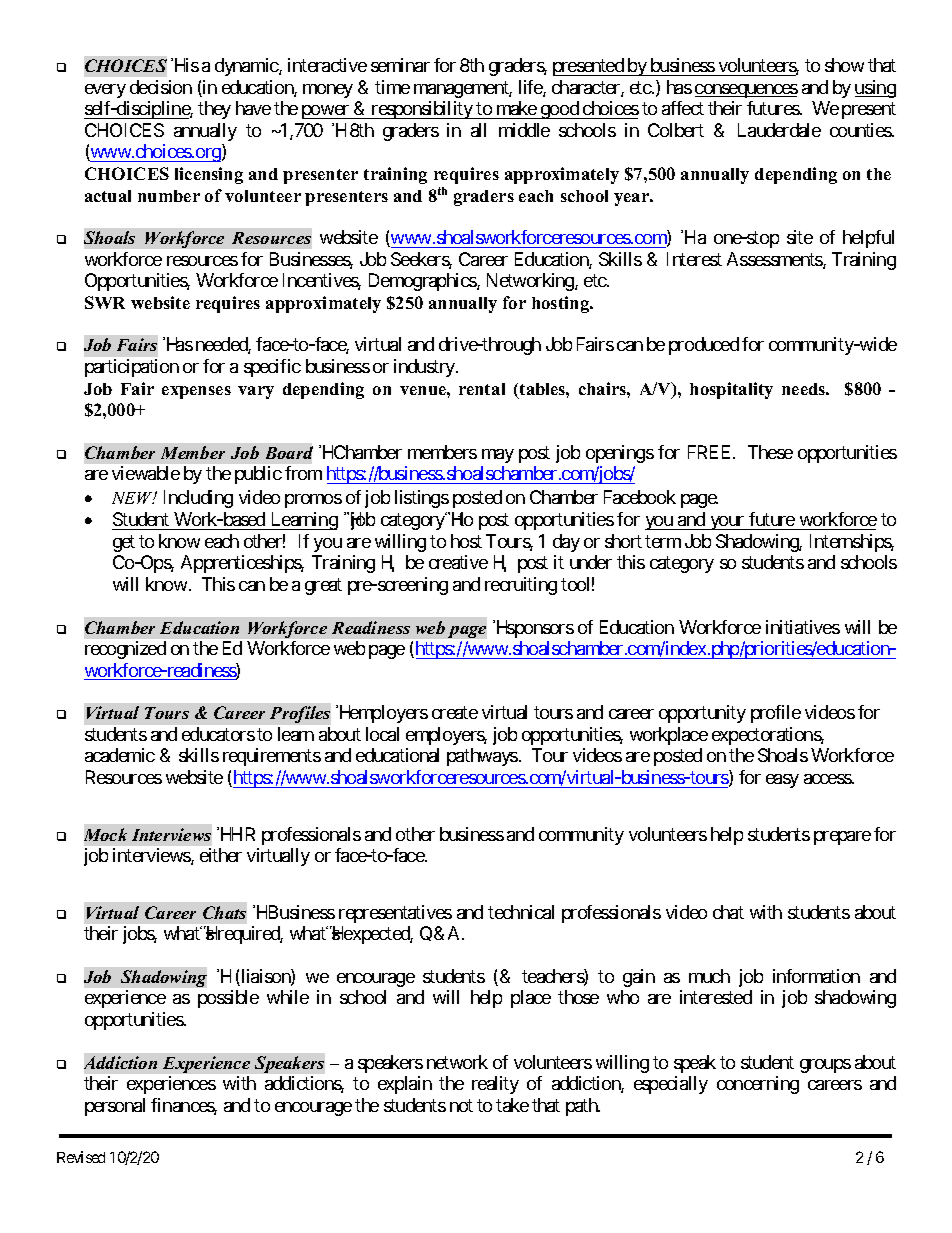 The width and height of the image is (952, 1233). What do you see at coordinates (461, 1105) in the image?
I see `not` at bounding box center [461, 1105].
